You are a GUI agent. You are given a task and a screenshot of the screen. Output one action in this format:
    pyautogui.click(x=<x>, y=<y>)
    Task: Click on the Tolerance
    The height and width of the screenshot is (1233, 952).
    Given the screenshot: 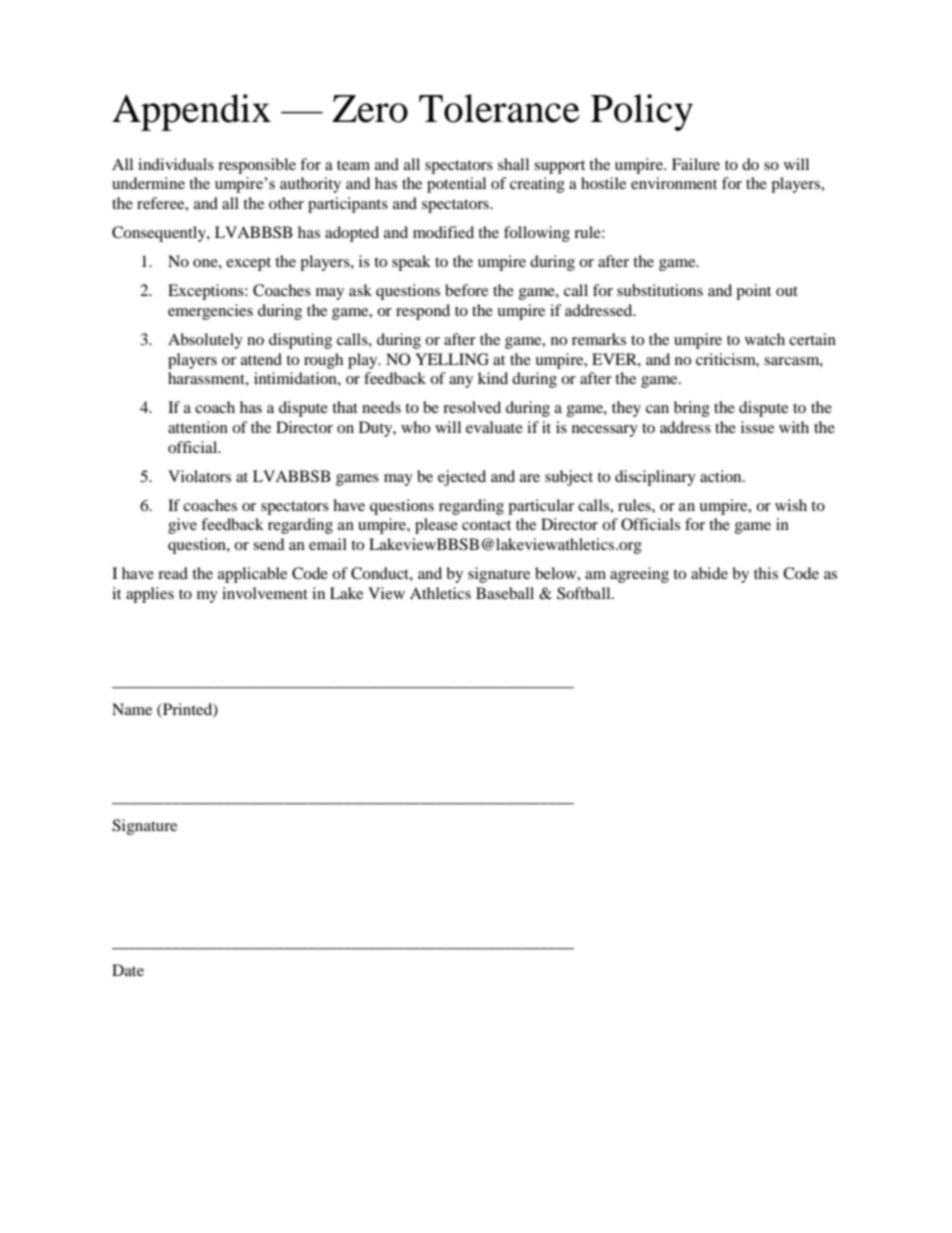 What is the action you would take?
    pyautogui.click(x=499, y=108)
